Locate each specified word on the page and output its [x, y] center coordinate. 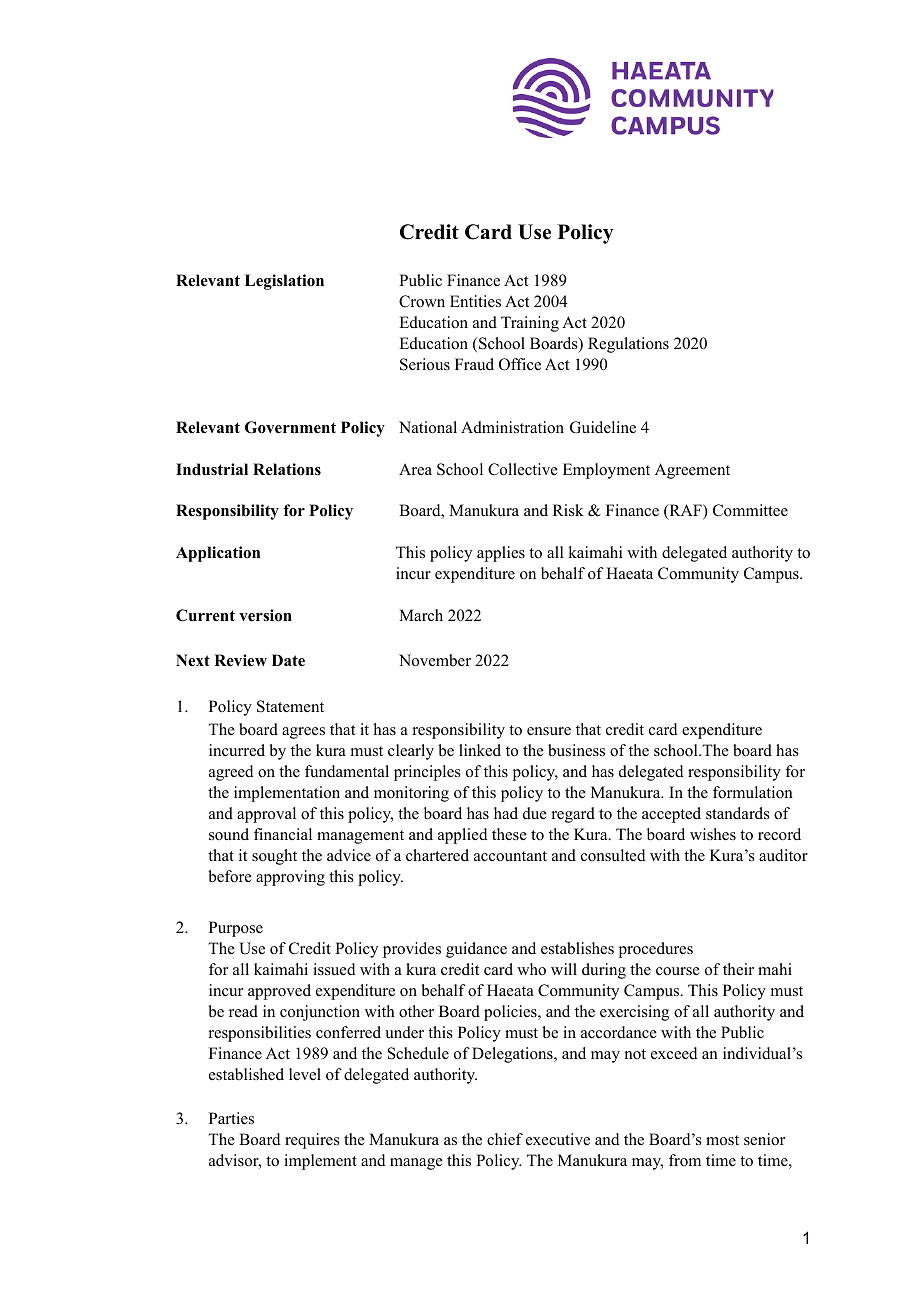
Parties [231, 1118]
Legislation [284, 282]
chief [505, 1139]
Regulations [628, 345]
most [722, 1140]
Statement [290, 706]
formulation [753, 792]
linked [480, 750]
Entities [475, 301]
